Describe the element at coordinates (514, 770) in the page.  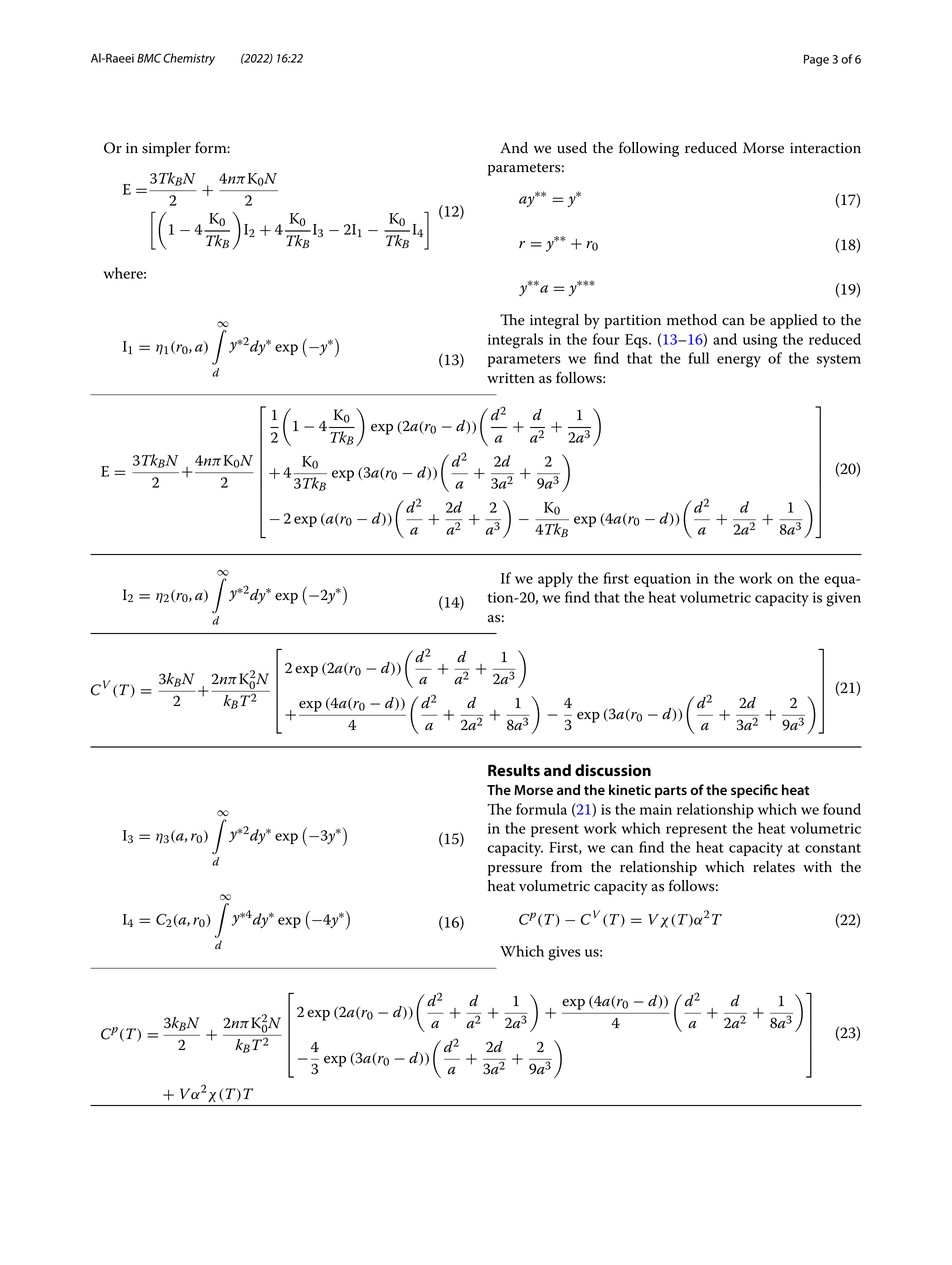
I see `Results` at that location.
